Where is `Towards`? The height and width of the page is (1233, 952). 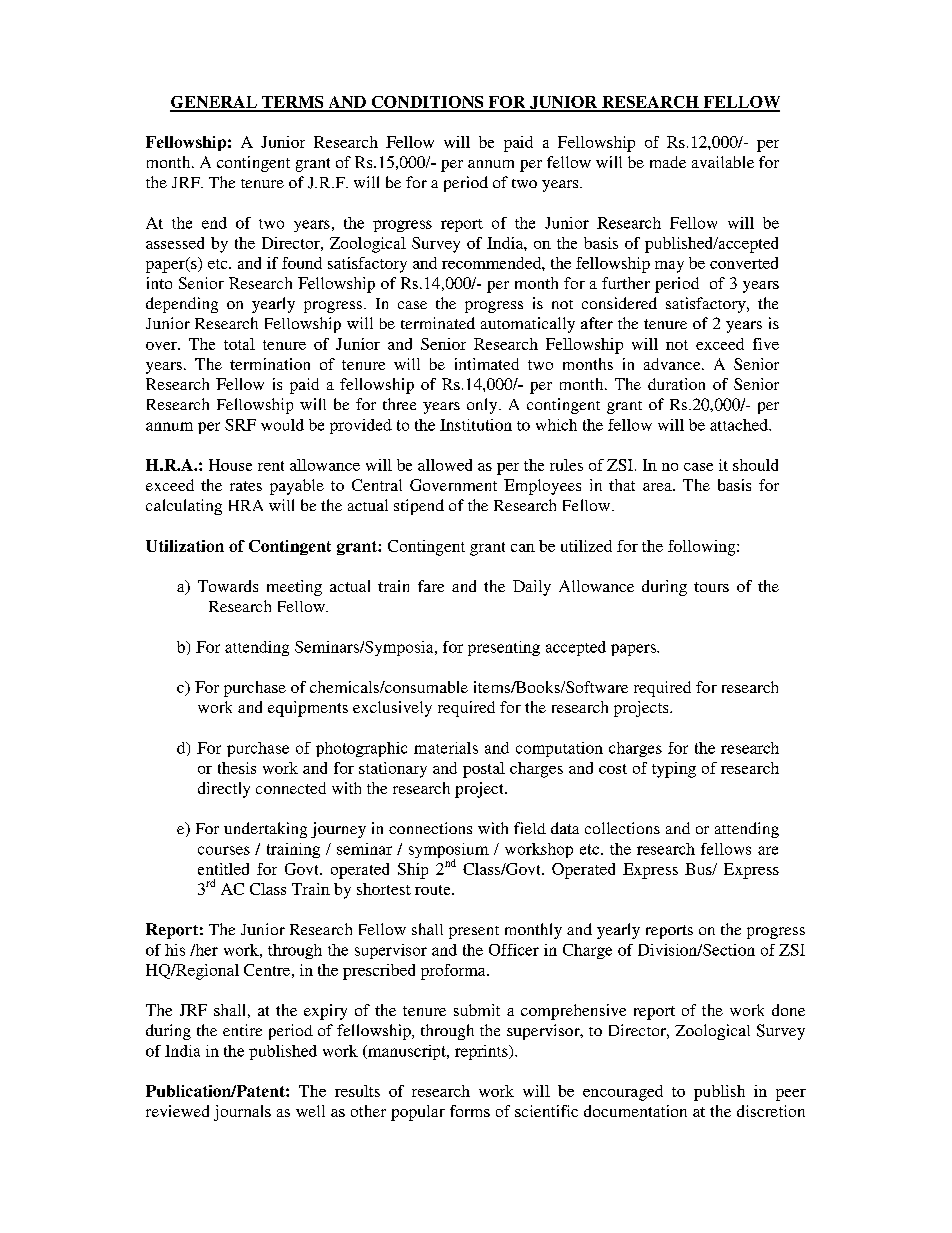 Towards is located at coordinates (228, 586).
